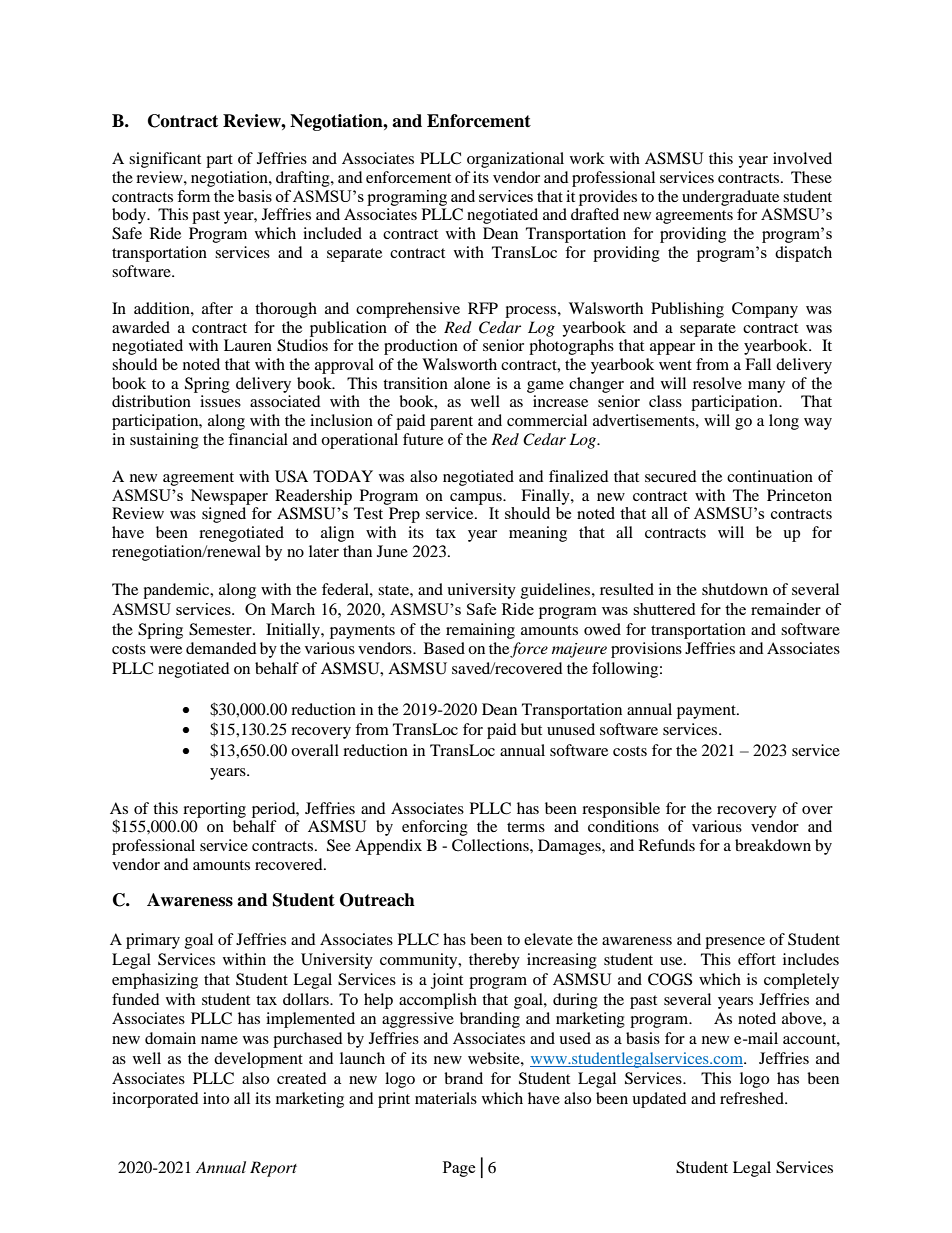 Image resolution: width=952 pixels, height=1233 pixels. Describe the element at coordinates (153, 941) in the screenshot. I see `primary` at that location.
